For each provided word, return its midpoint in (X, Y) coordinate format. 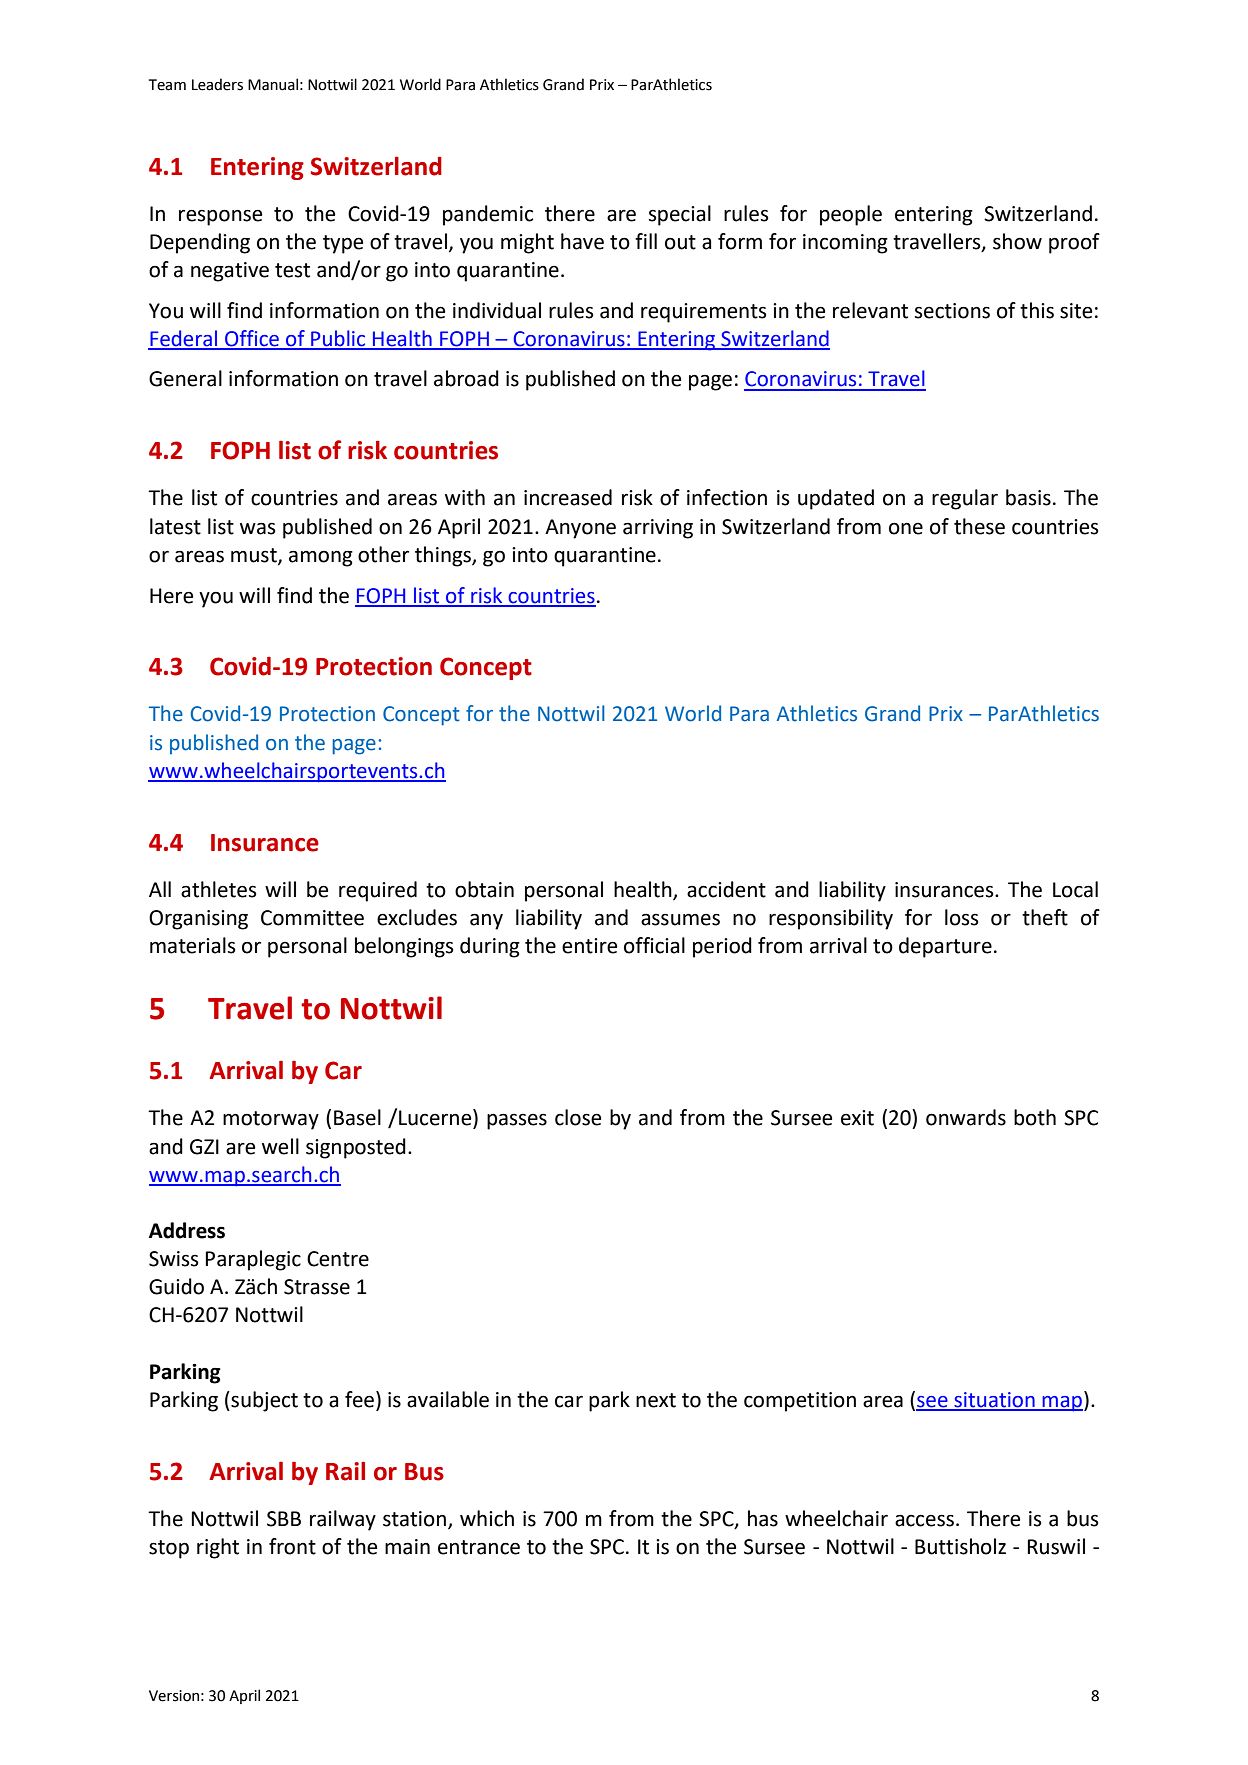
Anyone (580, 529)
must (255, 556)
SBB (284, 1519)
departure (945, 947)
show (1017, 241)
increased (568, 497)
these (979, 526)
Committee (312, 918)
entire (589, 946)
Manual (273, 84)
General (185, 378)
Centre (338, 1259)
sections (952, 311)
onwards (966, 1117)
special (680, 215)
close (578, 1117)
